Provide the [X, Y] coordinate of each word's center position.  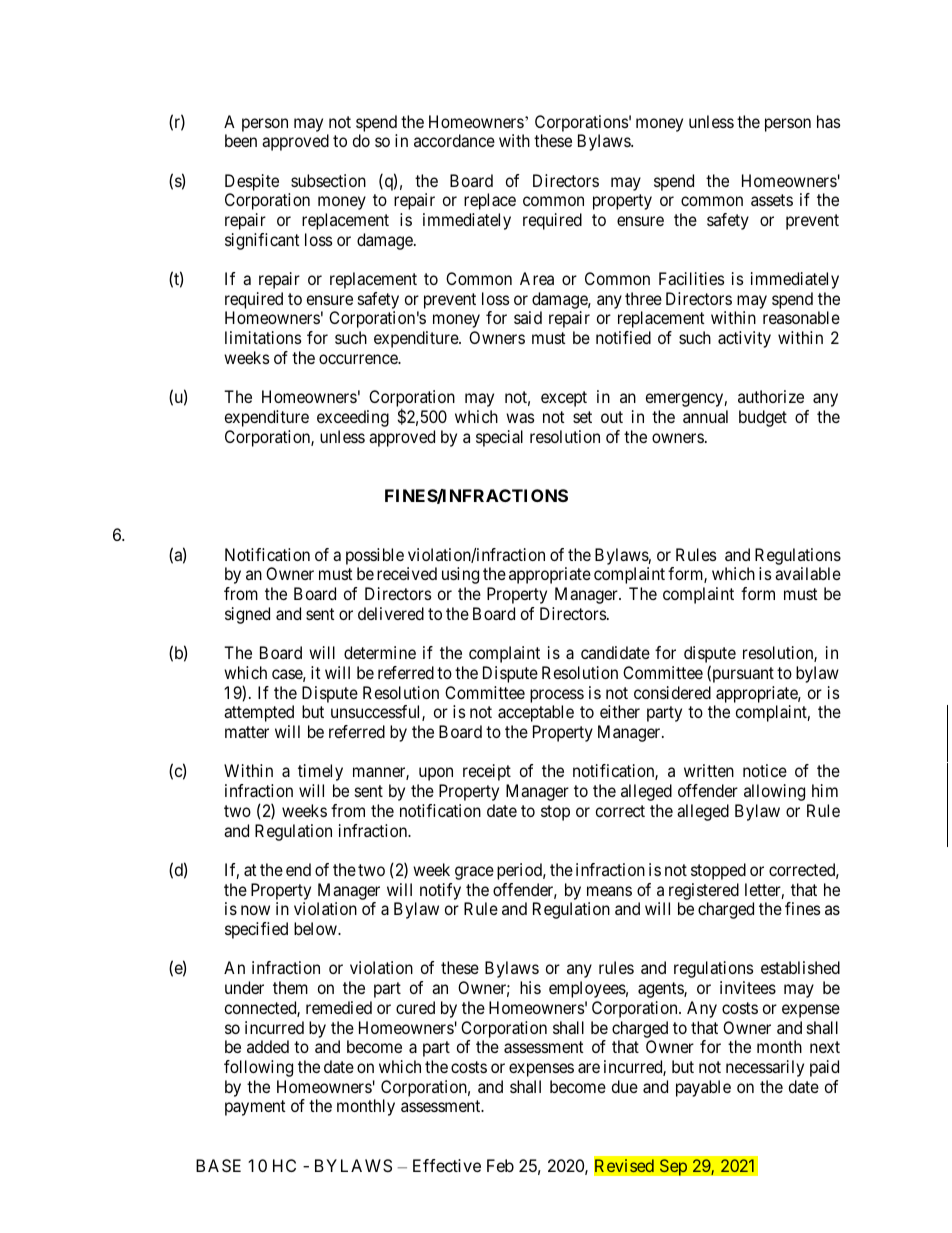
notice [765, 770]
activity [744, 339]
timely [320, 772]
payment [255, 1108]
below [316, 928]
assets [772, 200]
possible [375, 556]
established [800, 967]
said [528, 317]
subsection [328, 180]
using [460, 575]
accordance [454, 140]
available [808, 573]
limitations [263, 337]
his [530, 987]
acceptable [536, 713]
